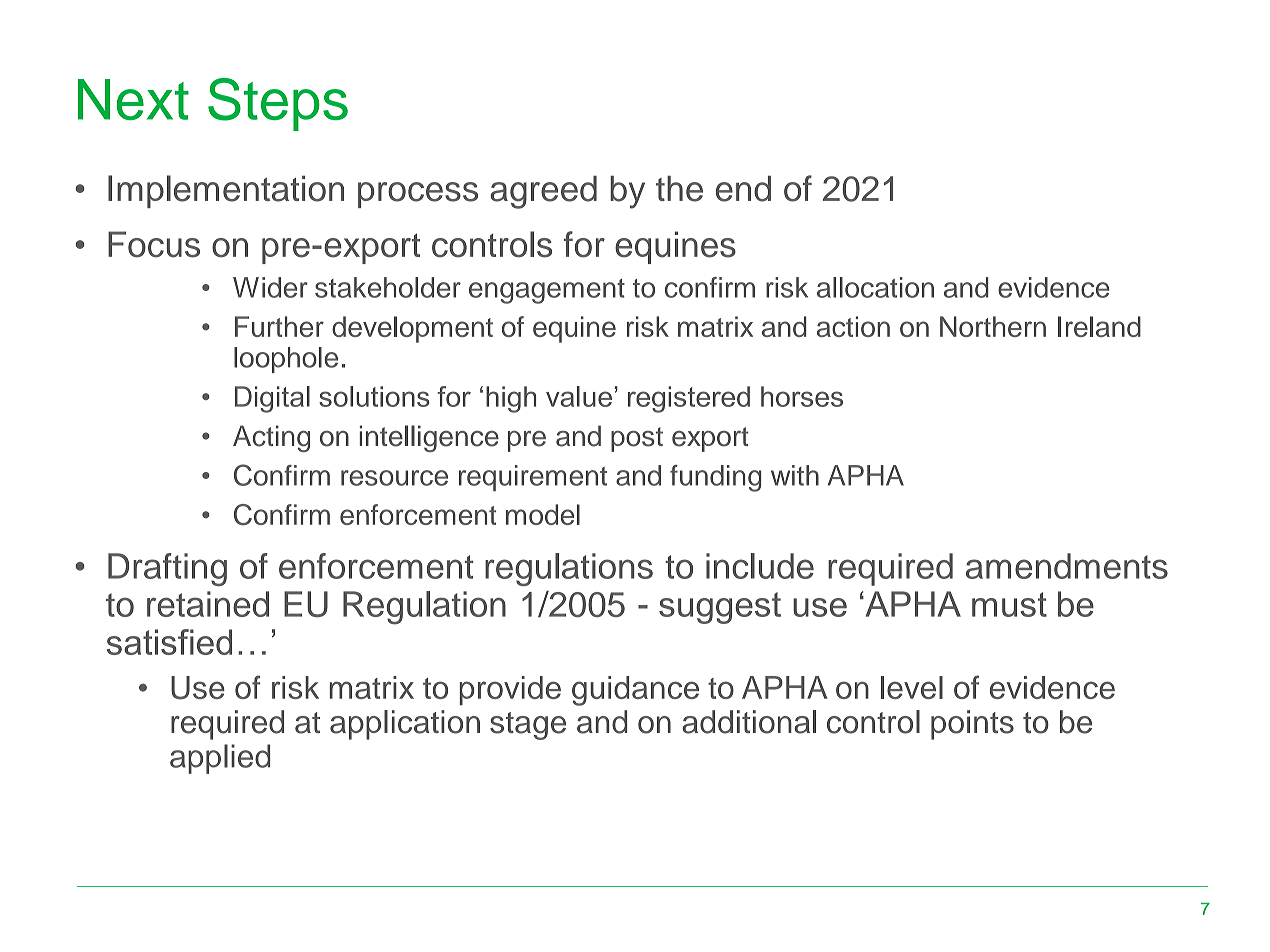 This screenshot has height=952, width=1270. I want to click on horses, so click(802, 396).
